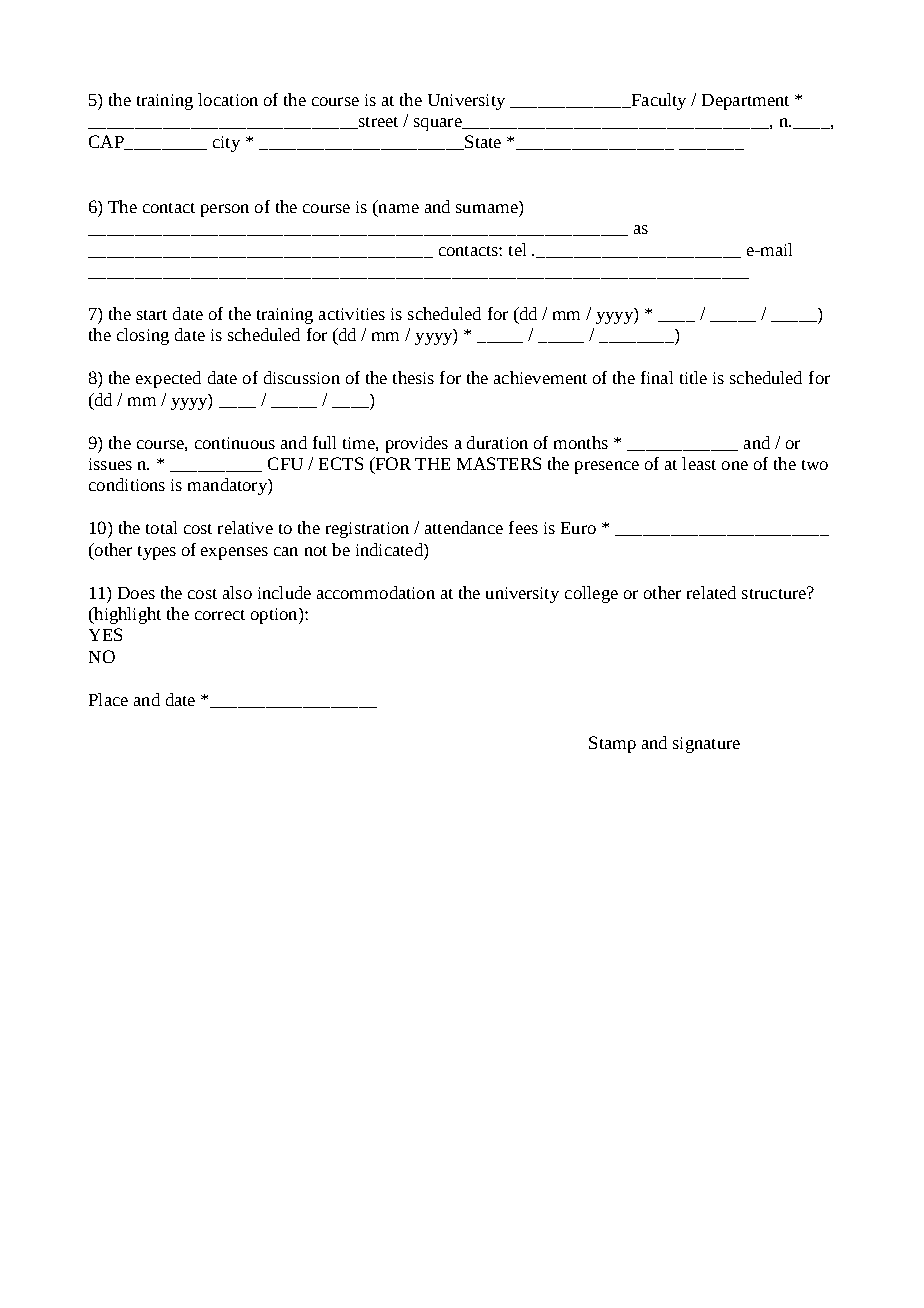 The height and width of the document is (1308, 924). What do you see at coordinates (745, 102) in the document?
I see `Department` at bounding box center [745, 102].
